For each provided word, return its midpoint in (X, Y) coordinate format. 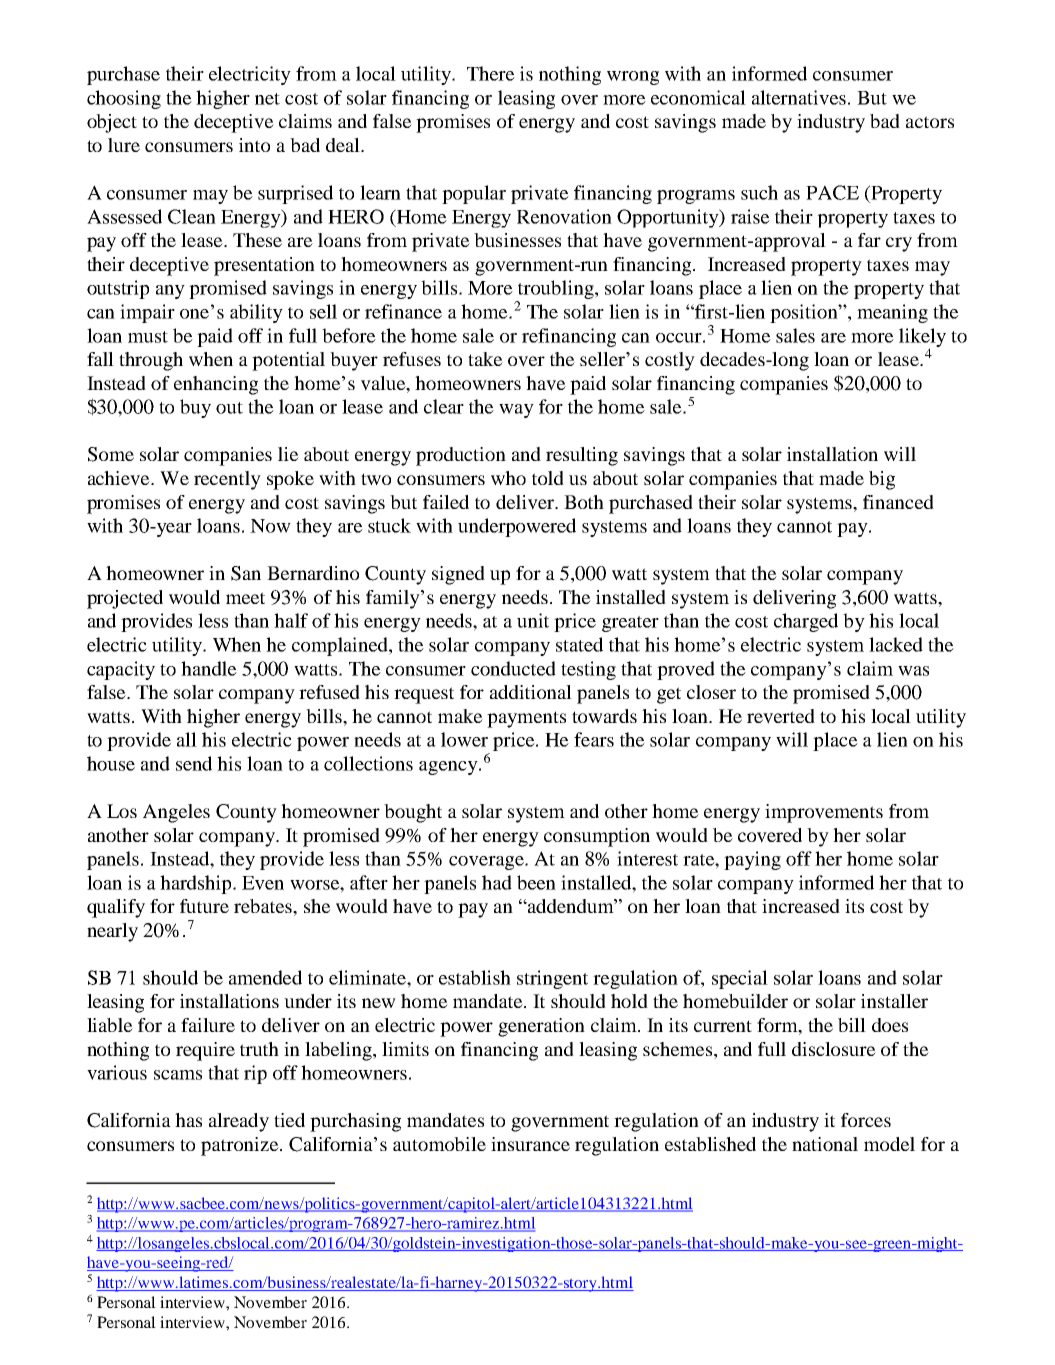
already (239, 1122)
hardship (197, 884)
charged (806, 622)
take (485, 359)
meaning (892, 313)
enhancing (216, 385)
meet (245, 598)
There (491, 73)
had (497, 882)
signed (458, 575)
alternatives (799, 97)
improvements (824, 813)
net (267, 99)
